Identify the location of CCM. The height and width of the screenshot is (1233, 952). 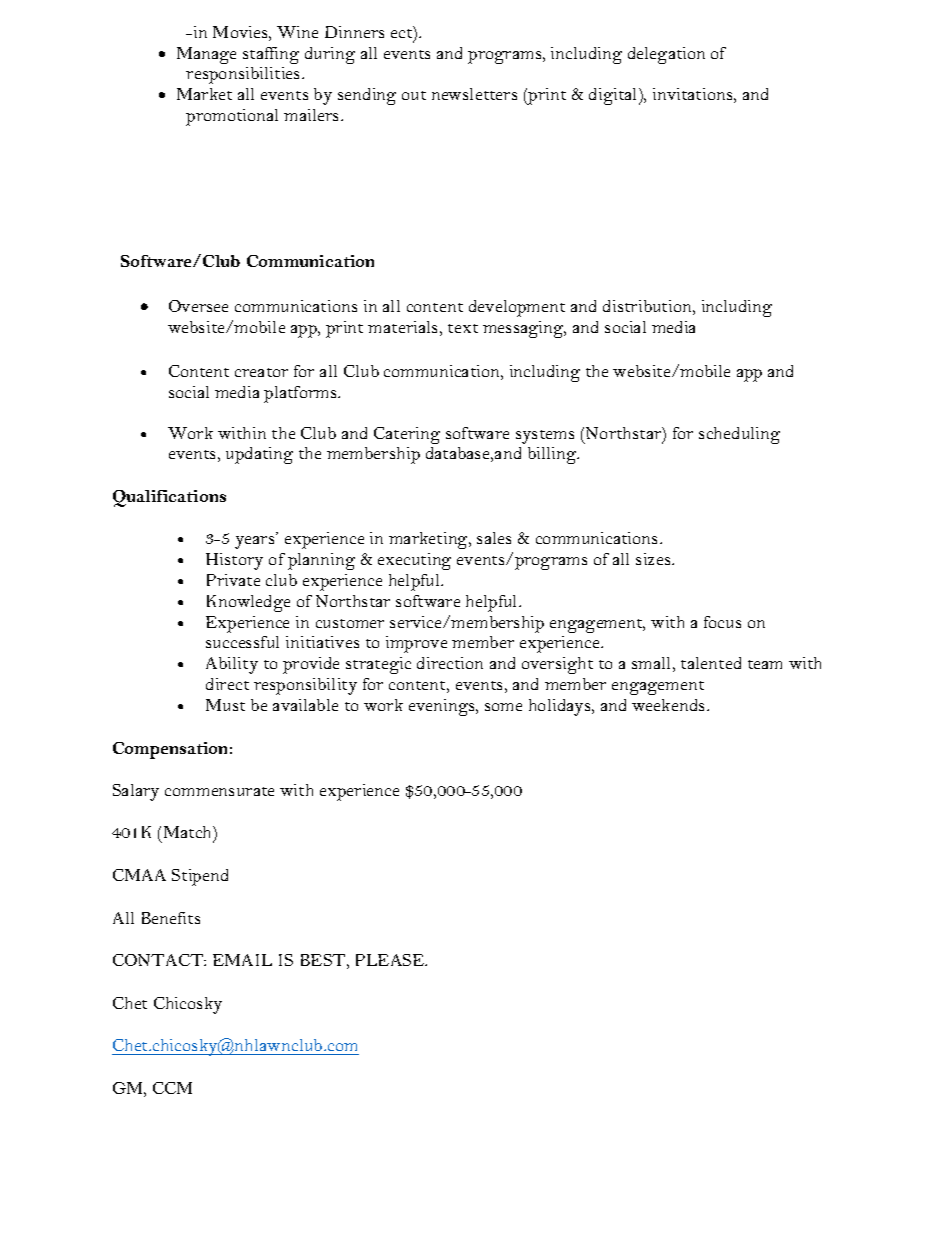
(172, 1088).
